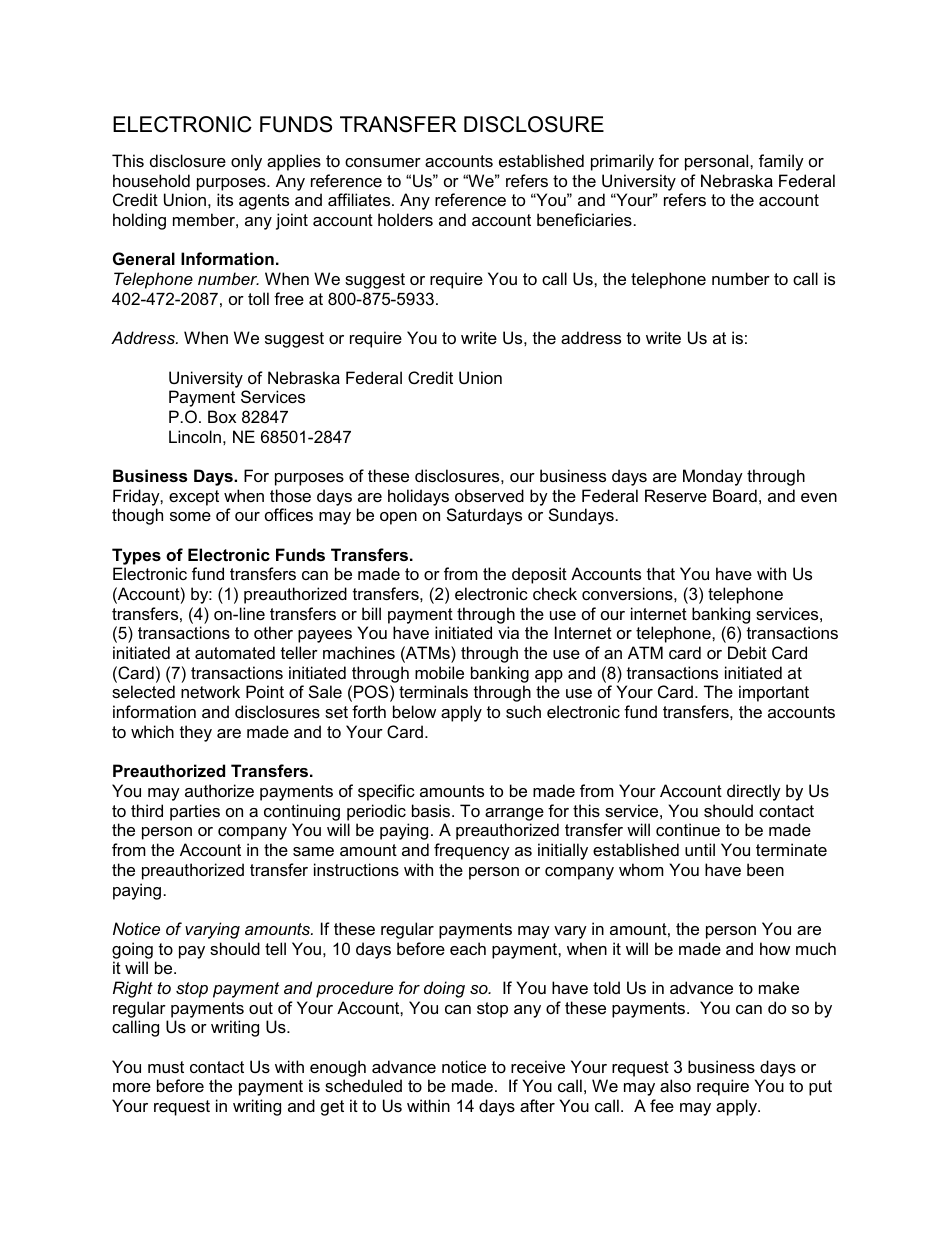 Image resolution: width=952 pixels, height=1233 pixels. What do you see at coordinates (225, 199) in the page?
I see `its` at bounding box center [225, 199].
